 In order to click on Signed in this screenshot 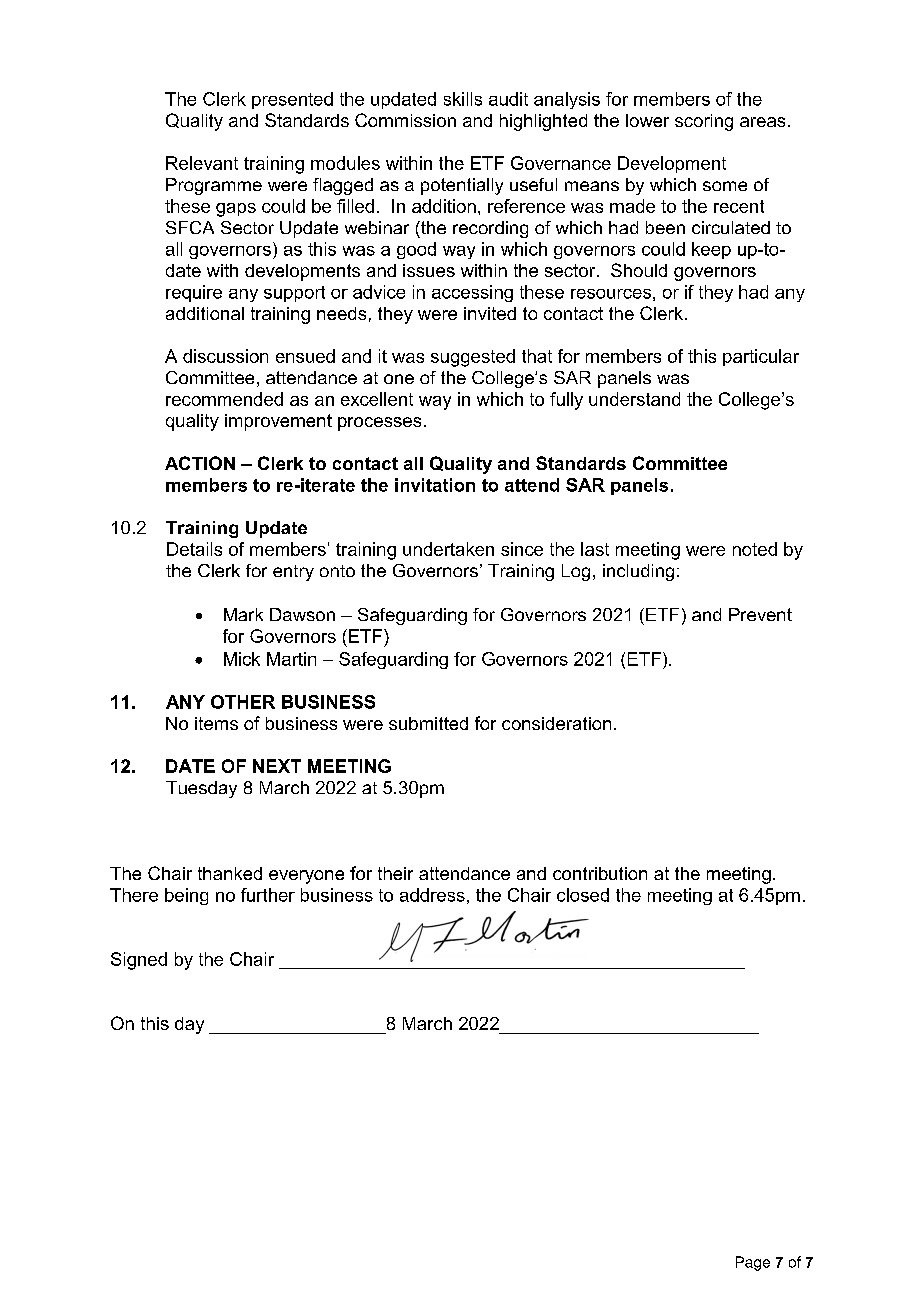, I will do `click(139, 961)`.
